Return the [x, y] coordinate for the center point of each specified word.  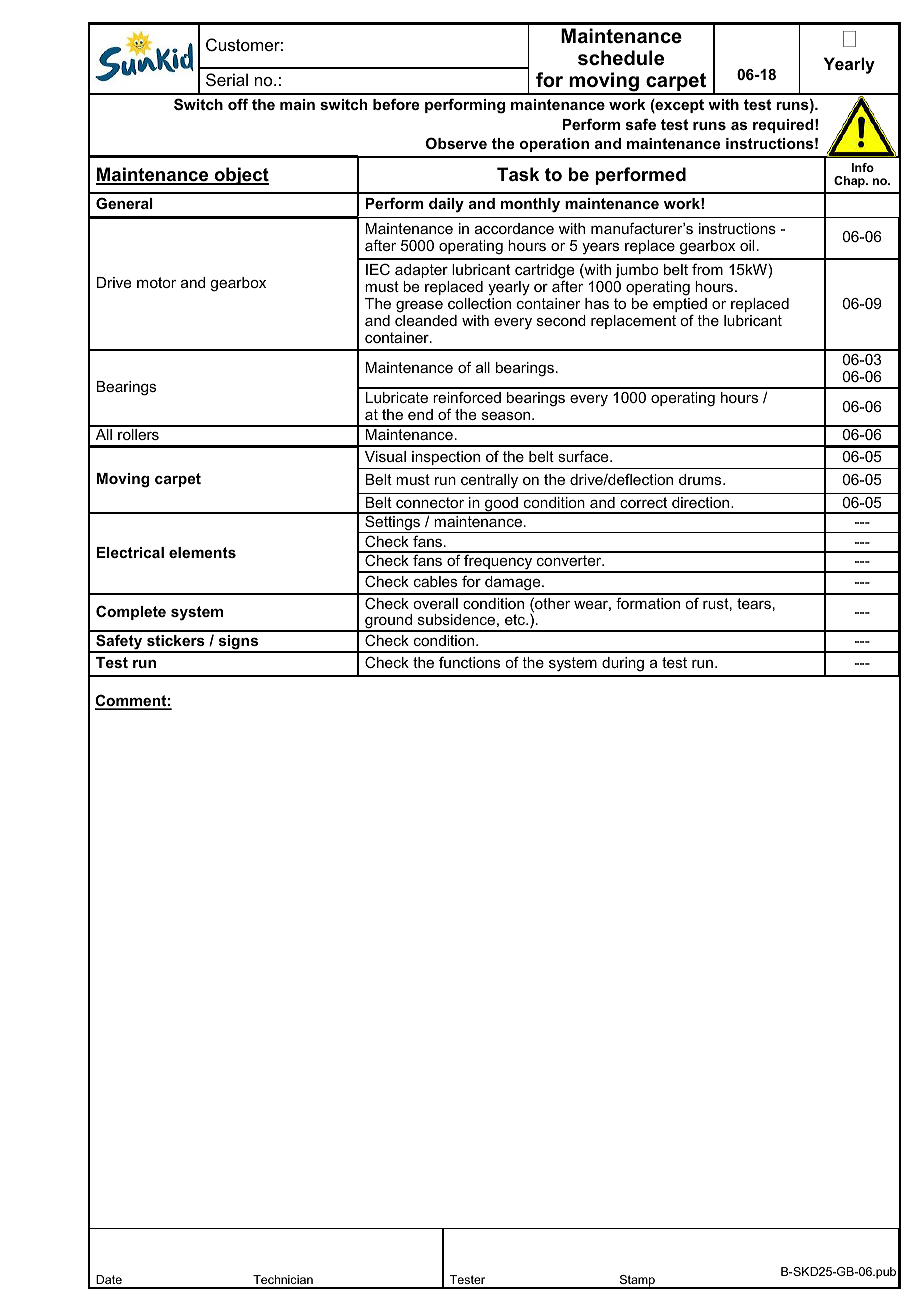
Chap [850, 182]
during [623, 664]
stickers [176, 640]
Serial [227, 79]
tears [754, 603]
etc [516, 619]
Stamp [637, 1282]
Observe [456, 143]
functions [469, 662]
